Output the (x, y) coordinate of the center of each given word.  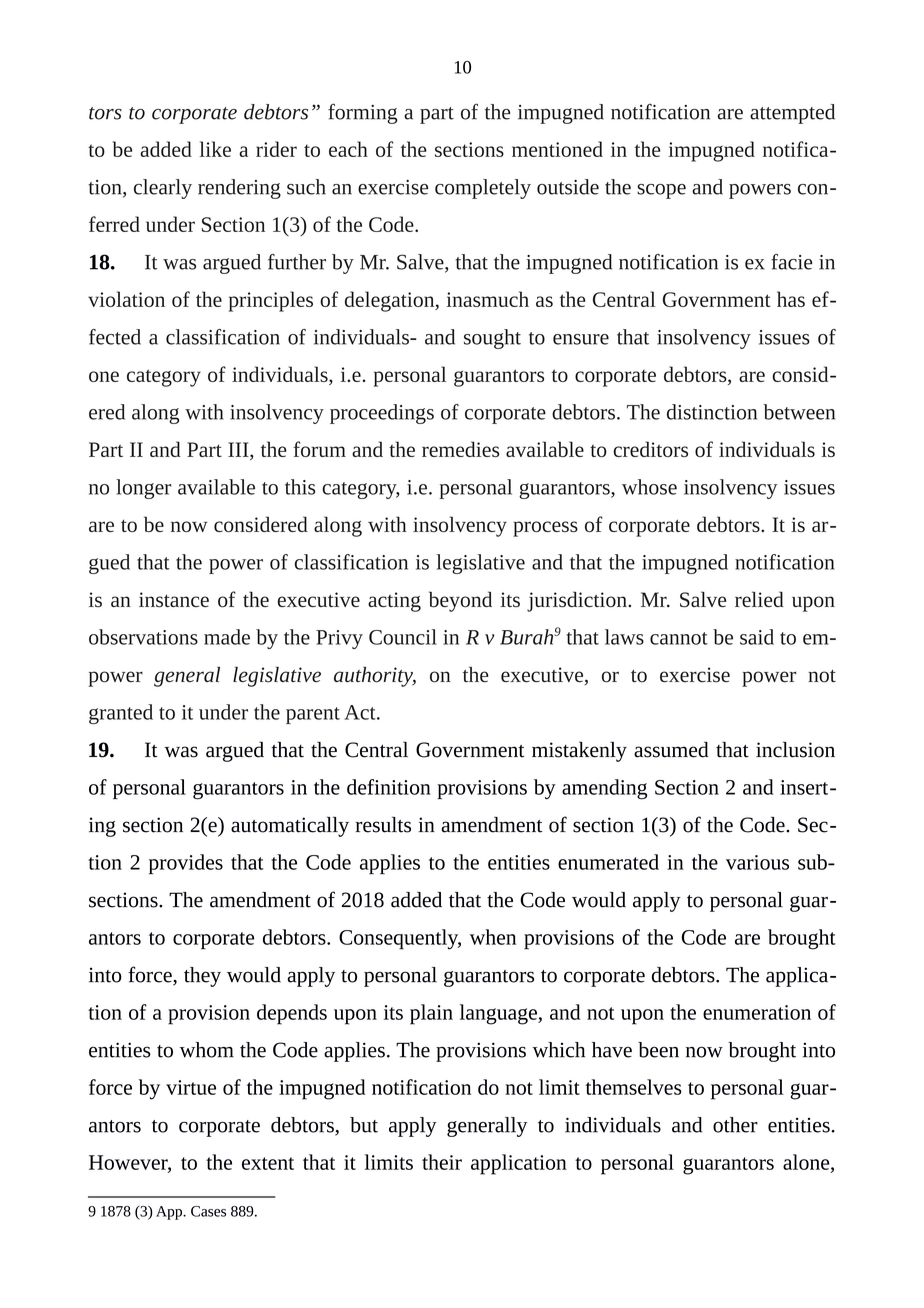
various (757, 862)
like (215, 149)
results (383, 825)
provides (186, 864)
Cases (208, 1211)
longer (143, 489)
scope (661, 191)
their (442, 1162)
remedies (460, 449)
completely (483, 189)
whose (649, 487)
